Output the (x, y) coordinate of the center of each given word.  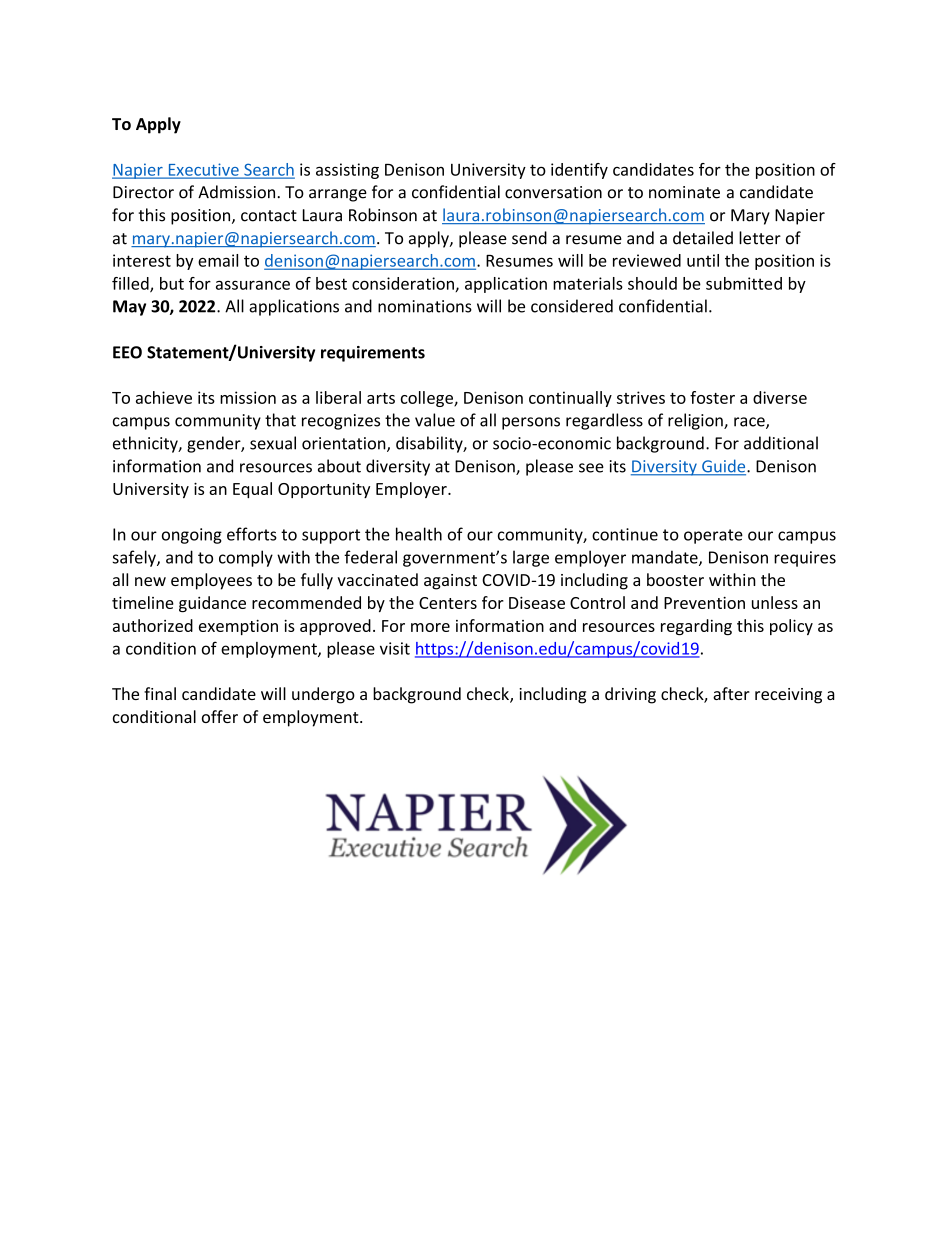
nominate (684, 192)
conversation (553, 192)
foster (712, 397)
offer (220, 716)
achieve (164, 397)
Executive (203, 170)
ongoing (192, 536)
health (419, 534)
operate (713, 536)
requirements (373, 354)
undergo (323, 695)
